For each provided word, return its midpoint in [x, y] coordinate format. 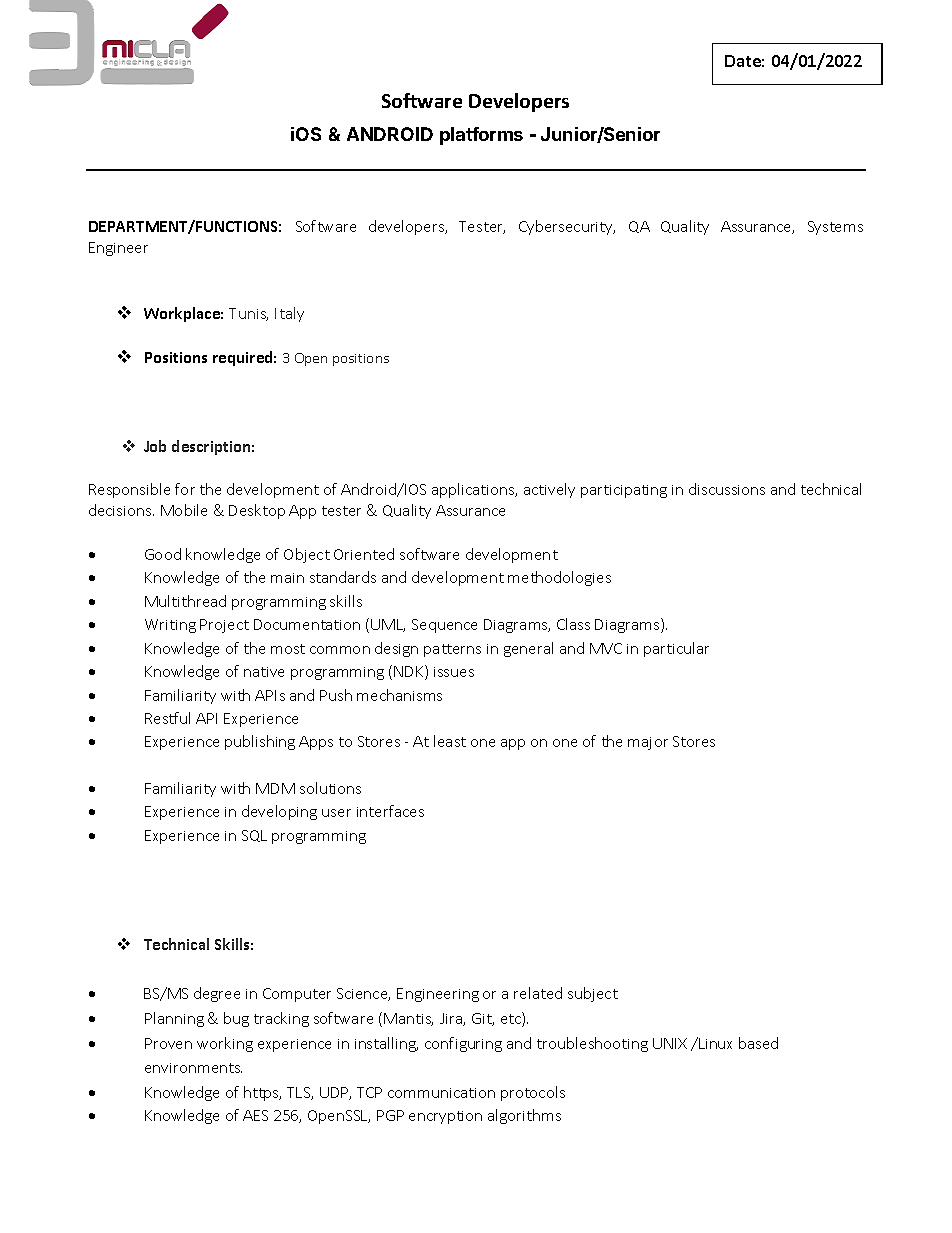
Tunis [248, 314]
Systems [835, 228]
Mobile [184, 510]
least [450, 741]
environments [193, 1068]
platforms [481, 136]
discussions [727, 489]
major [648, 743]
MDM [275, 788]
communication [441, 1093]
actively [549, 490]
